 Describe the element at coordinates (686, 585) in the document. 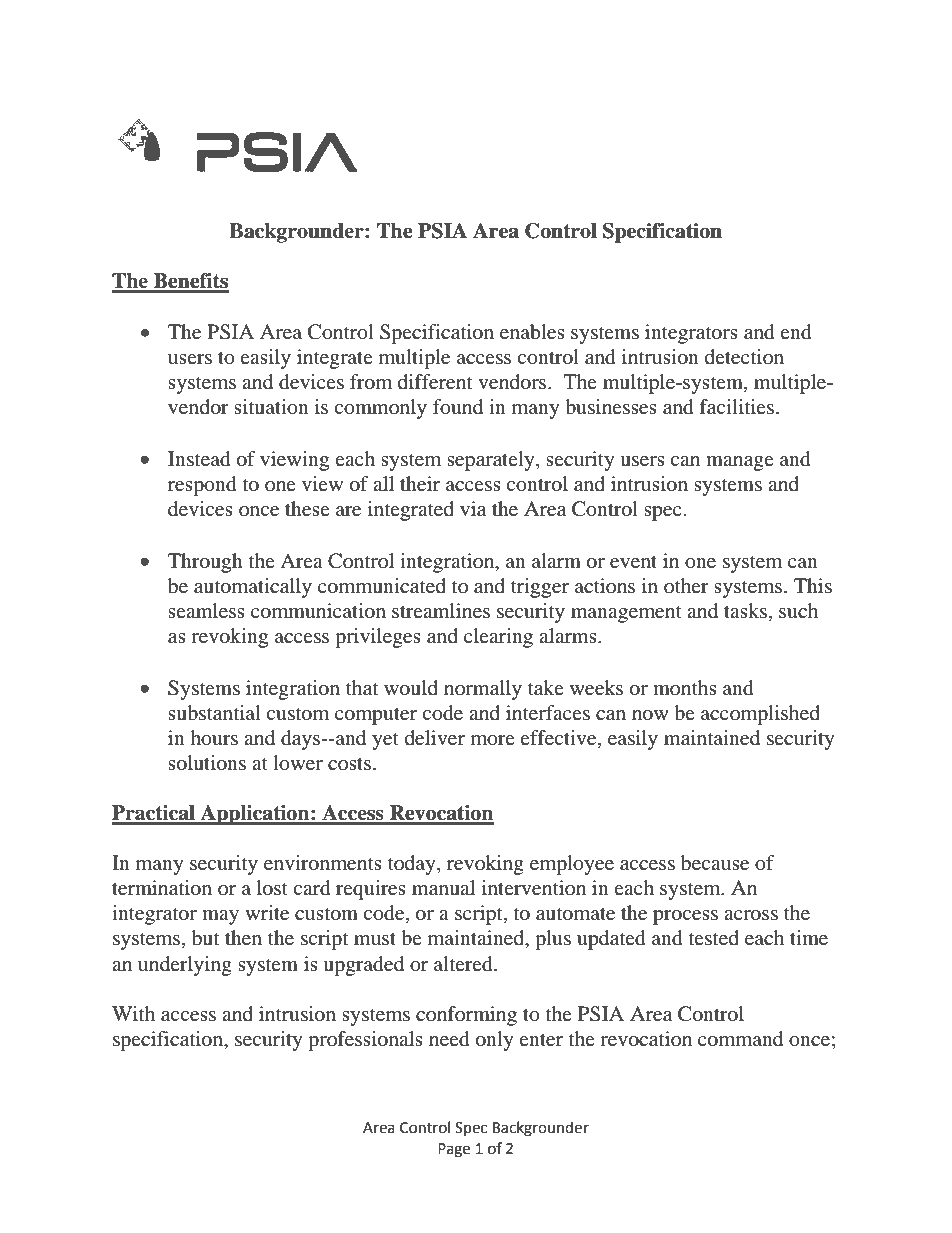

I see `other` at that location.
